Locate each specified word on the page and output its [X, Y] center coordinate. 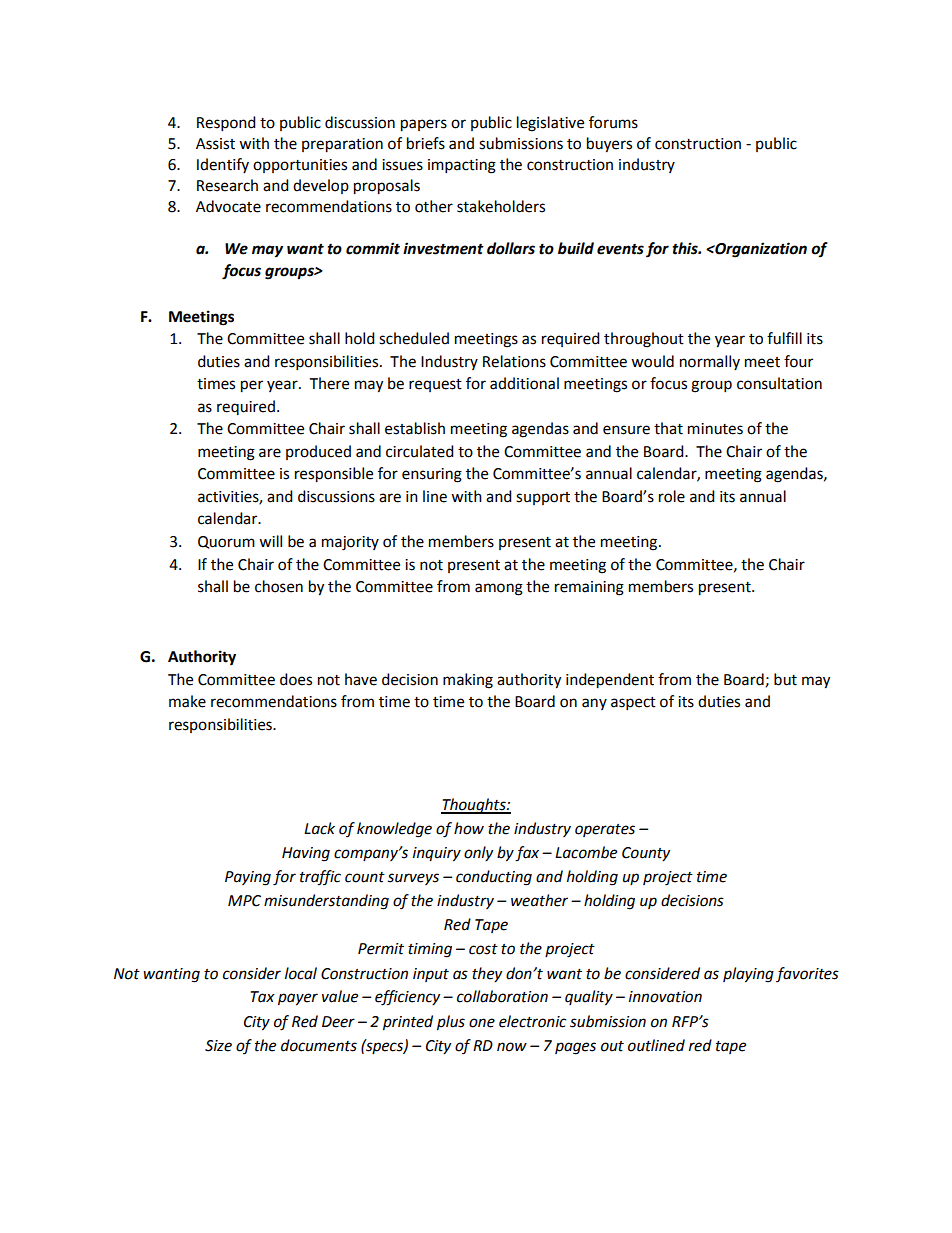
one [482, 1023]
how [469, 828]
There [329, 383]
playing [748, 975]
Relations [514, 361]
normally [710, 362]
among [499, 589]
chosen [279, 586]
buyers [609, 145]
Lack [319, 828]
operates [605, 830]
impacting [462, 166]
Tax [262, 997]
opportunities [300, 166]
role [672, 496]
